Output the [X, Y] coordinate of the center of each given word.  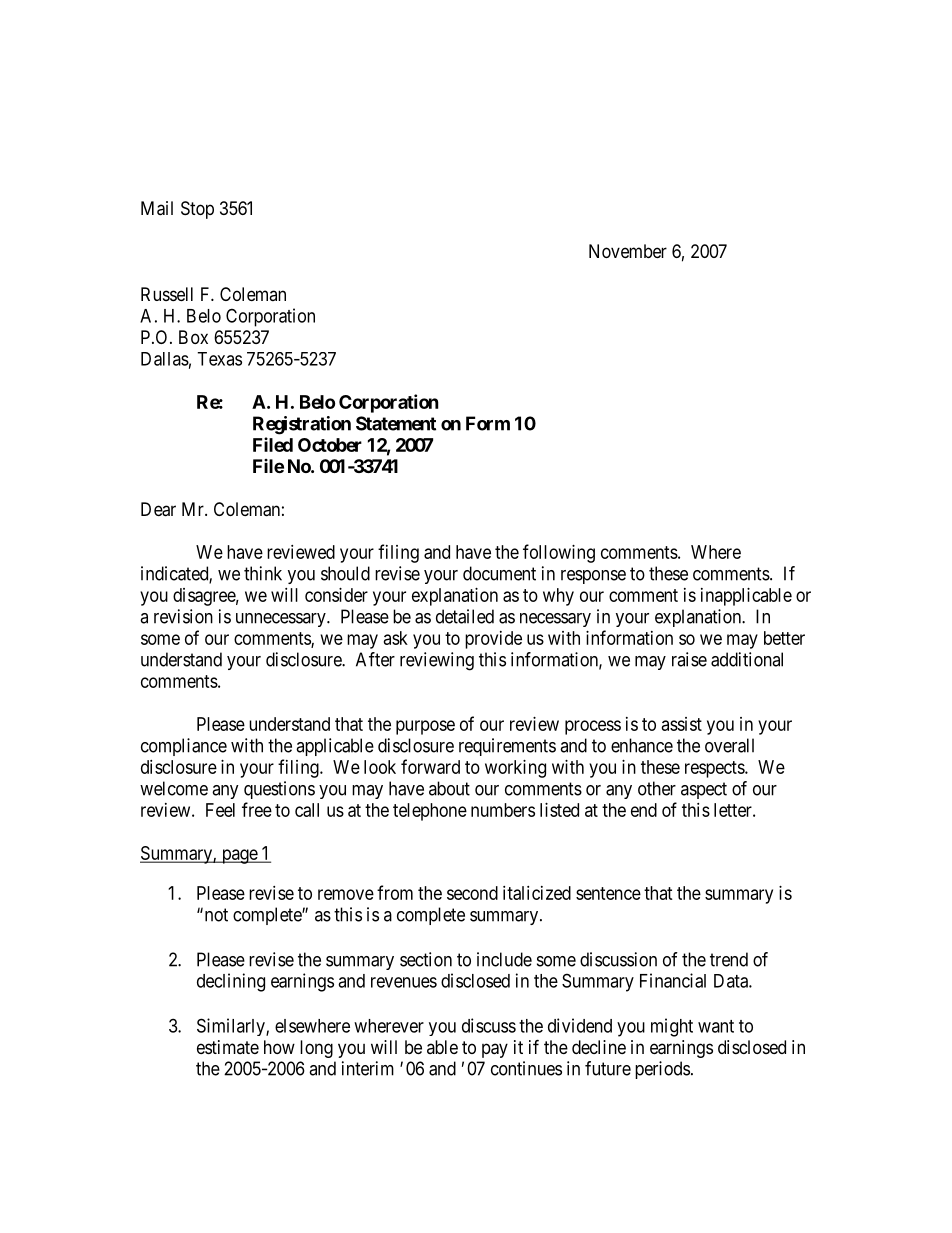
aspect [704, 790]
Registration [302, 425]
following [559, 553]
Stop [197, 210]
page [239, 856]
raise [689, 659]
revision [183, 616]
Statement [396, 423]
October [330, 445]
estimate [228, 1047]
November [628, 251]
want [716, 1026]
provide [493, 640]
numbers [503, 810]
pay [495, 1050]
